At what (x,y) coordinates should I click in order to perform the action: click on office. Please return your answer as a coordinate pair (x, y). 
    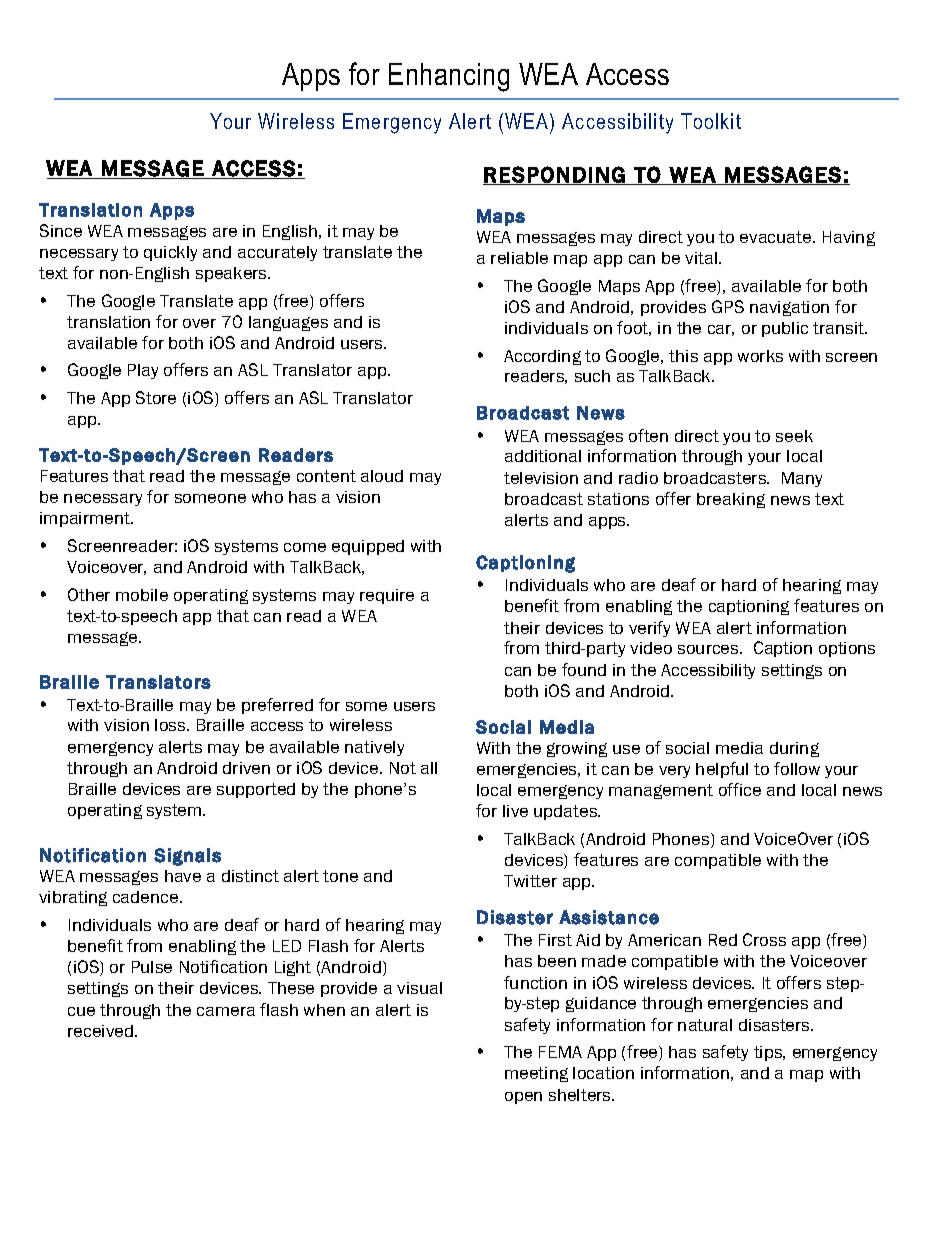
    Looking at the image, I should click on (740, 789).
